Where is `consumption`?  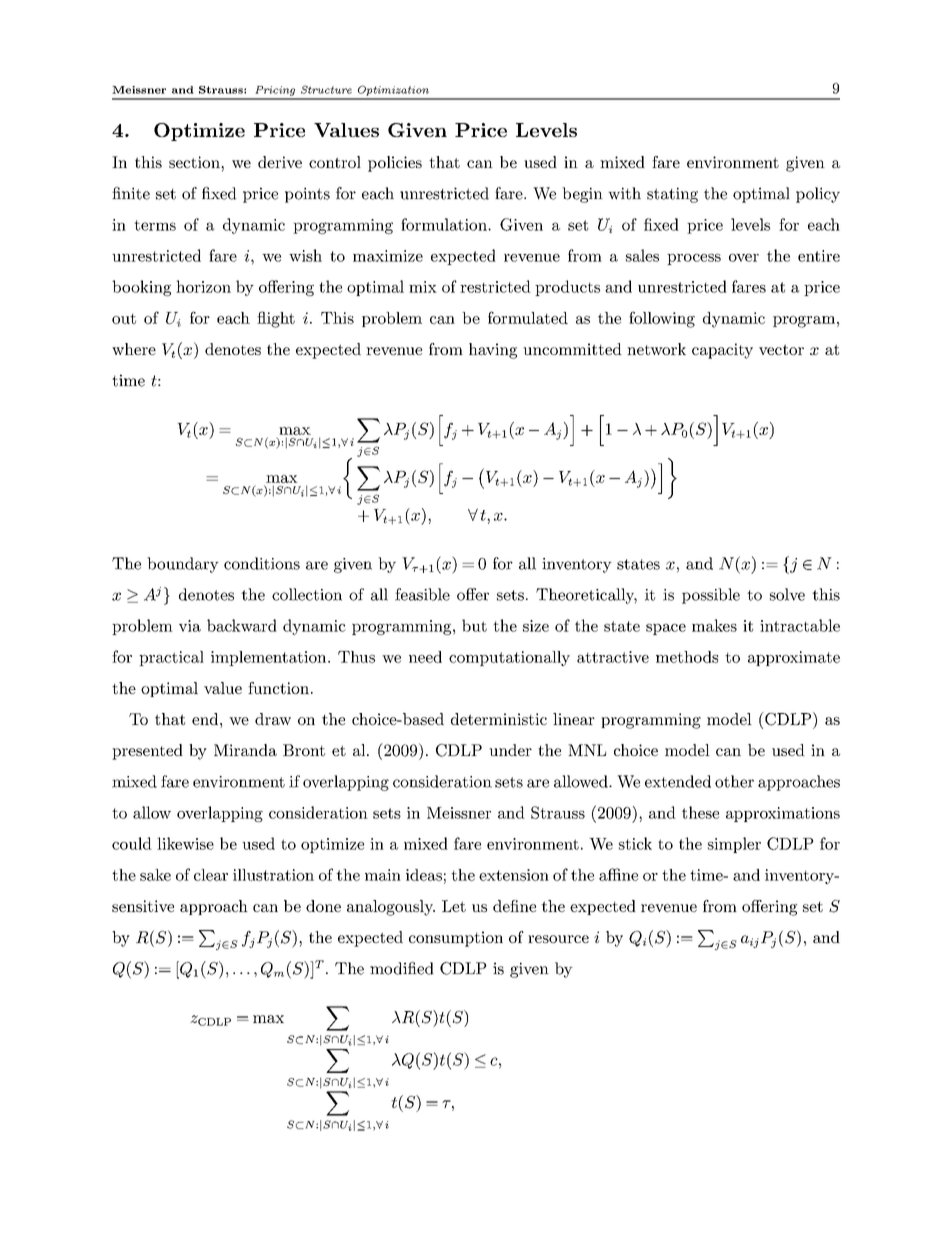
consumption is located at coordinates (456, 939).
